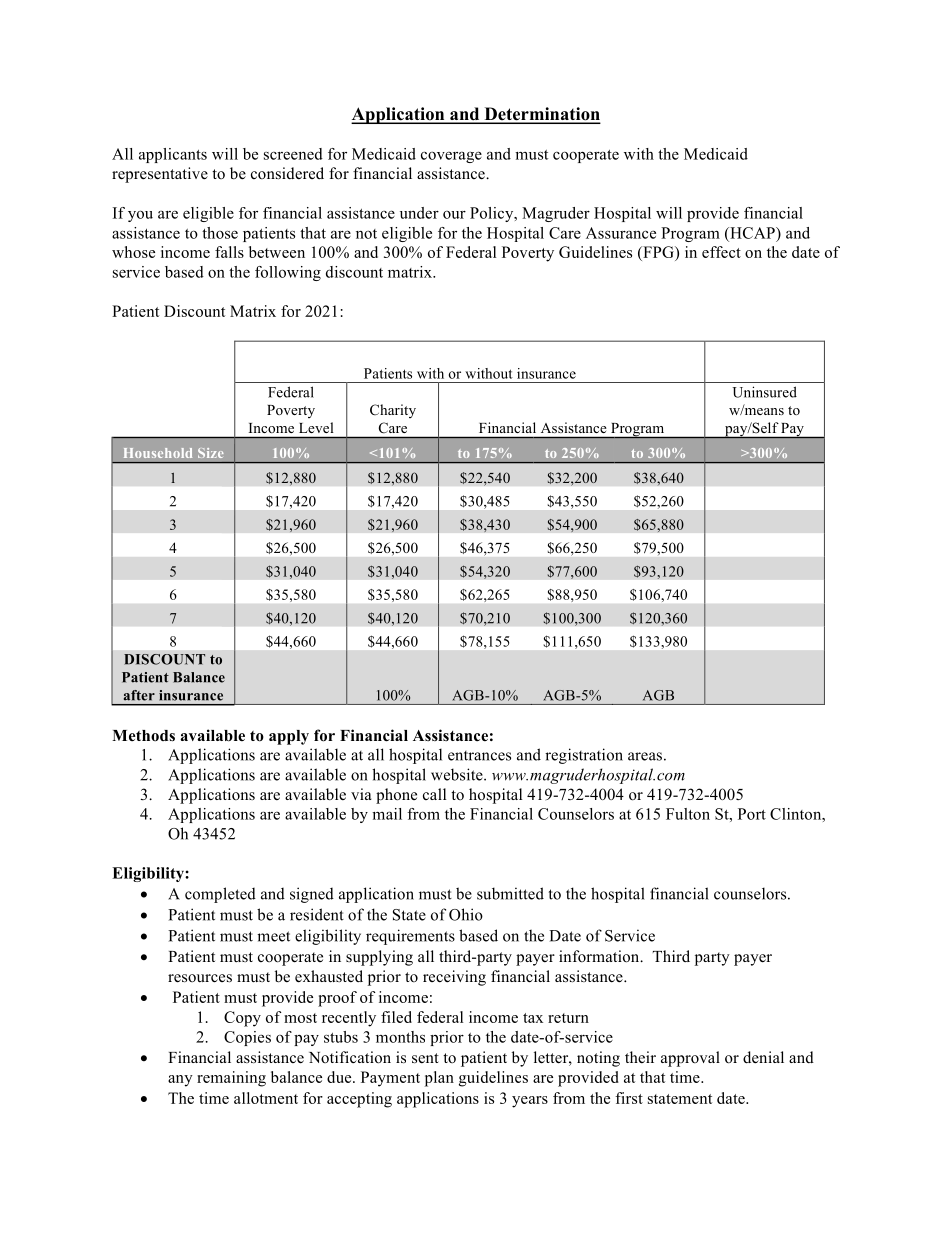  Describe the element at coordinates (439, 1079) in the screenshot. I see `plan` at that location.
